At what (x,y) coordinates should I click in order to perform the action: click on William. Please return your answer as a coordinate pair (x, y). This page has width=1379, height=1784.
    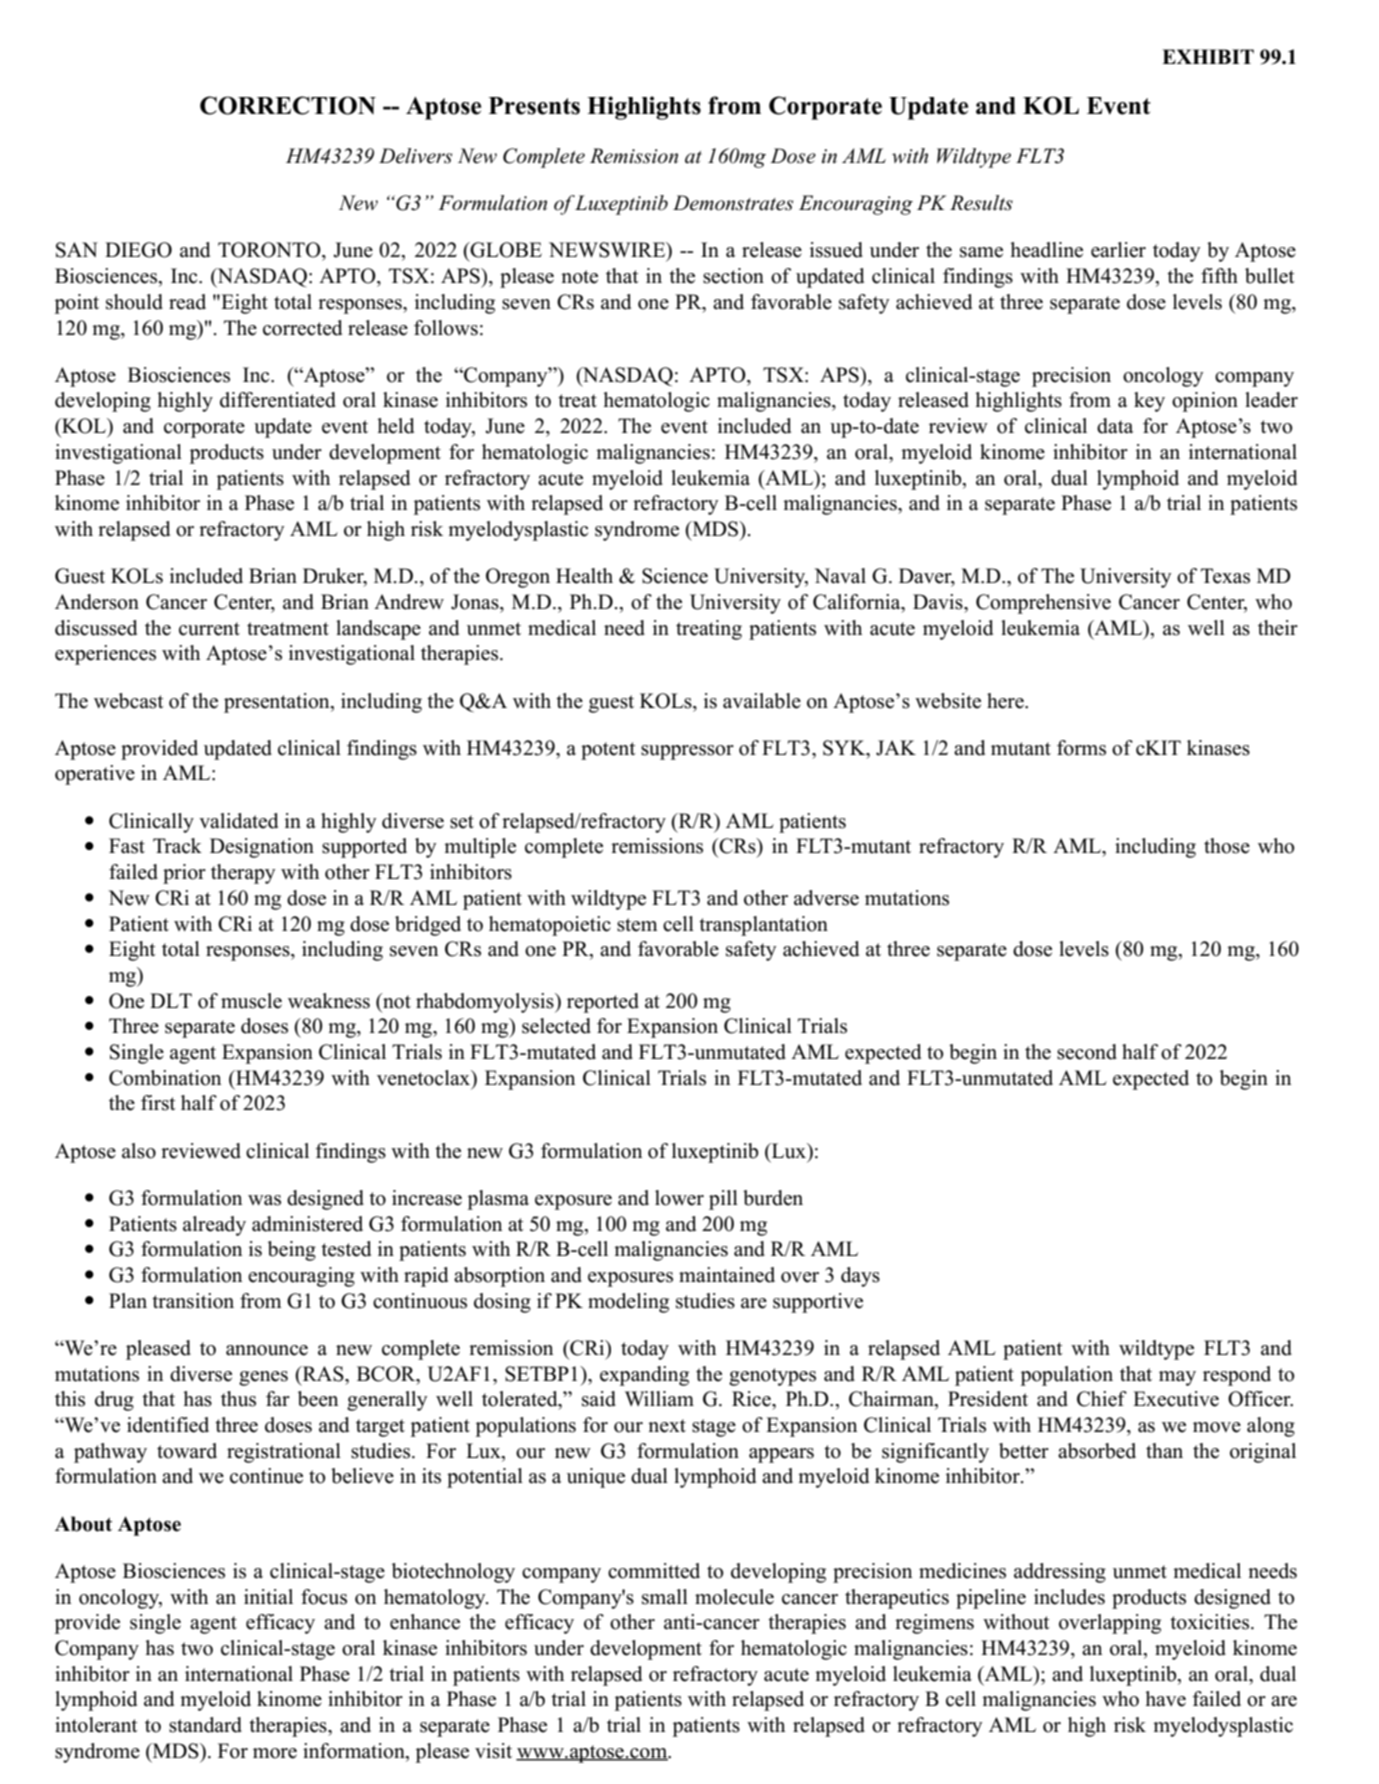
    Looking at the image, I should click on (659, 1398).
